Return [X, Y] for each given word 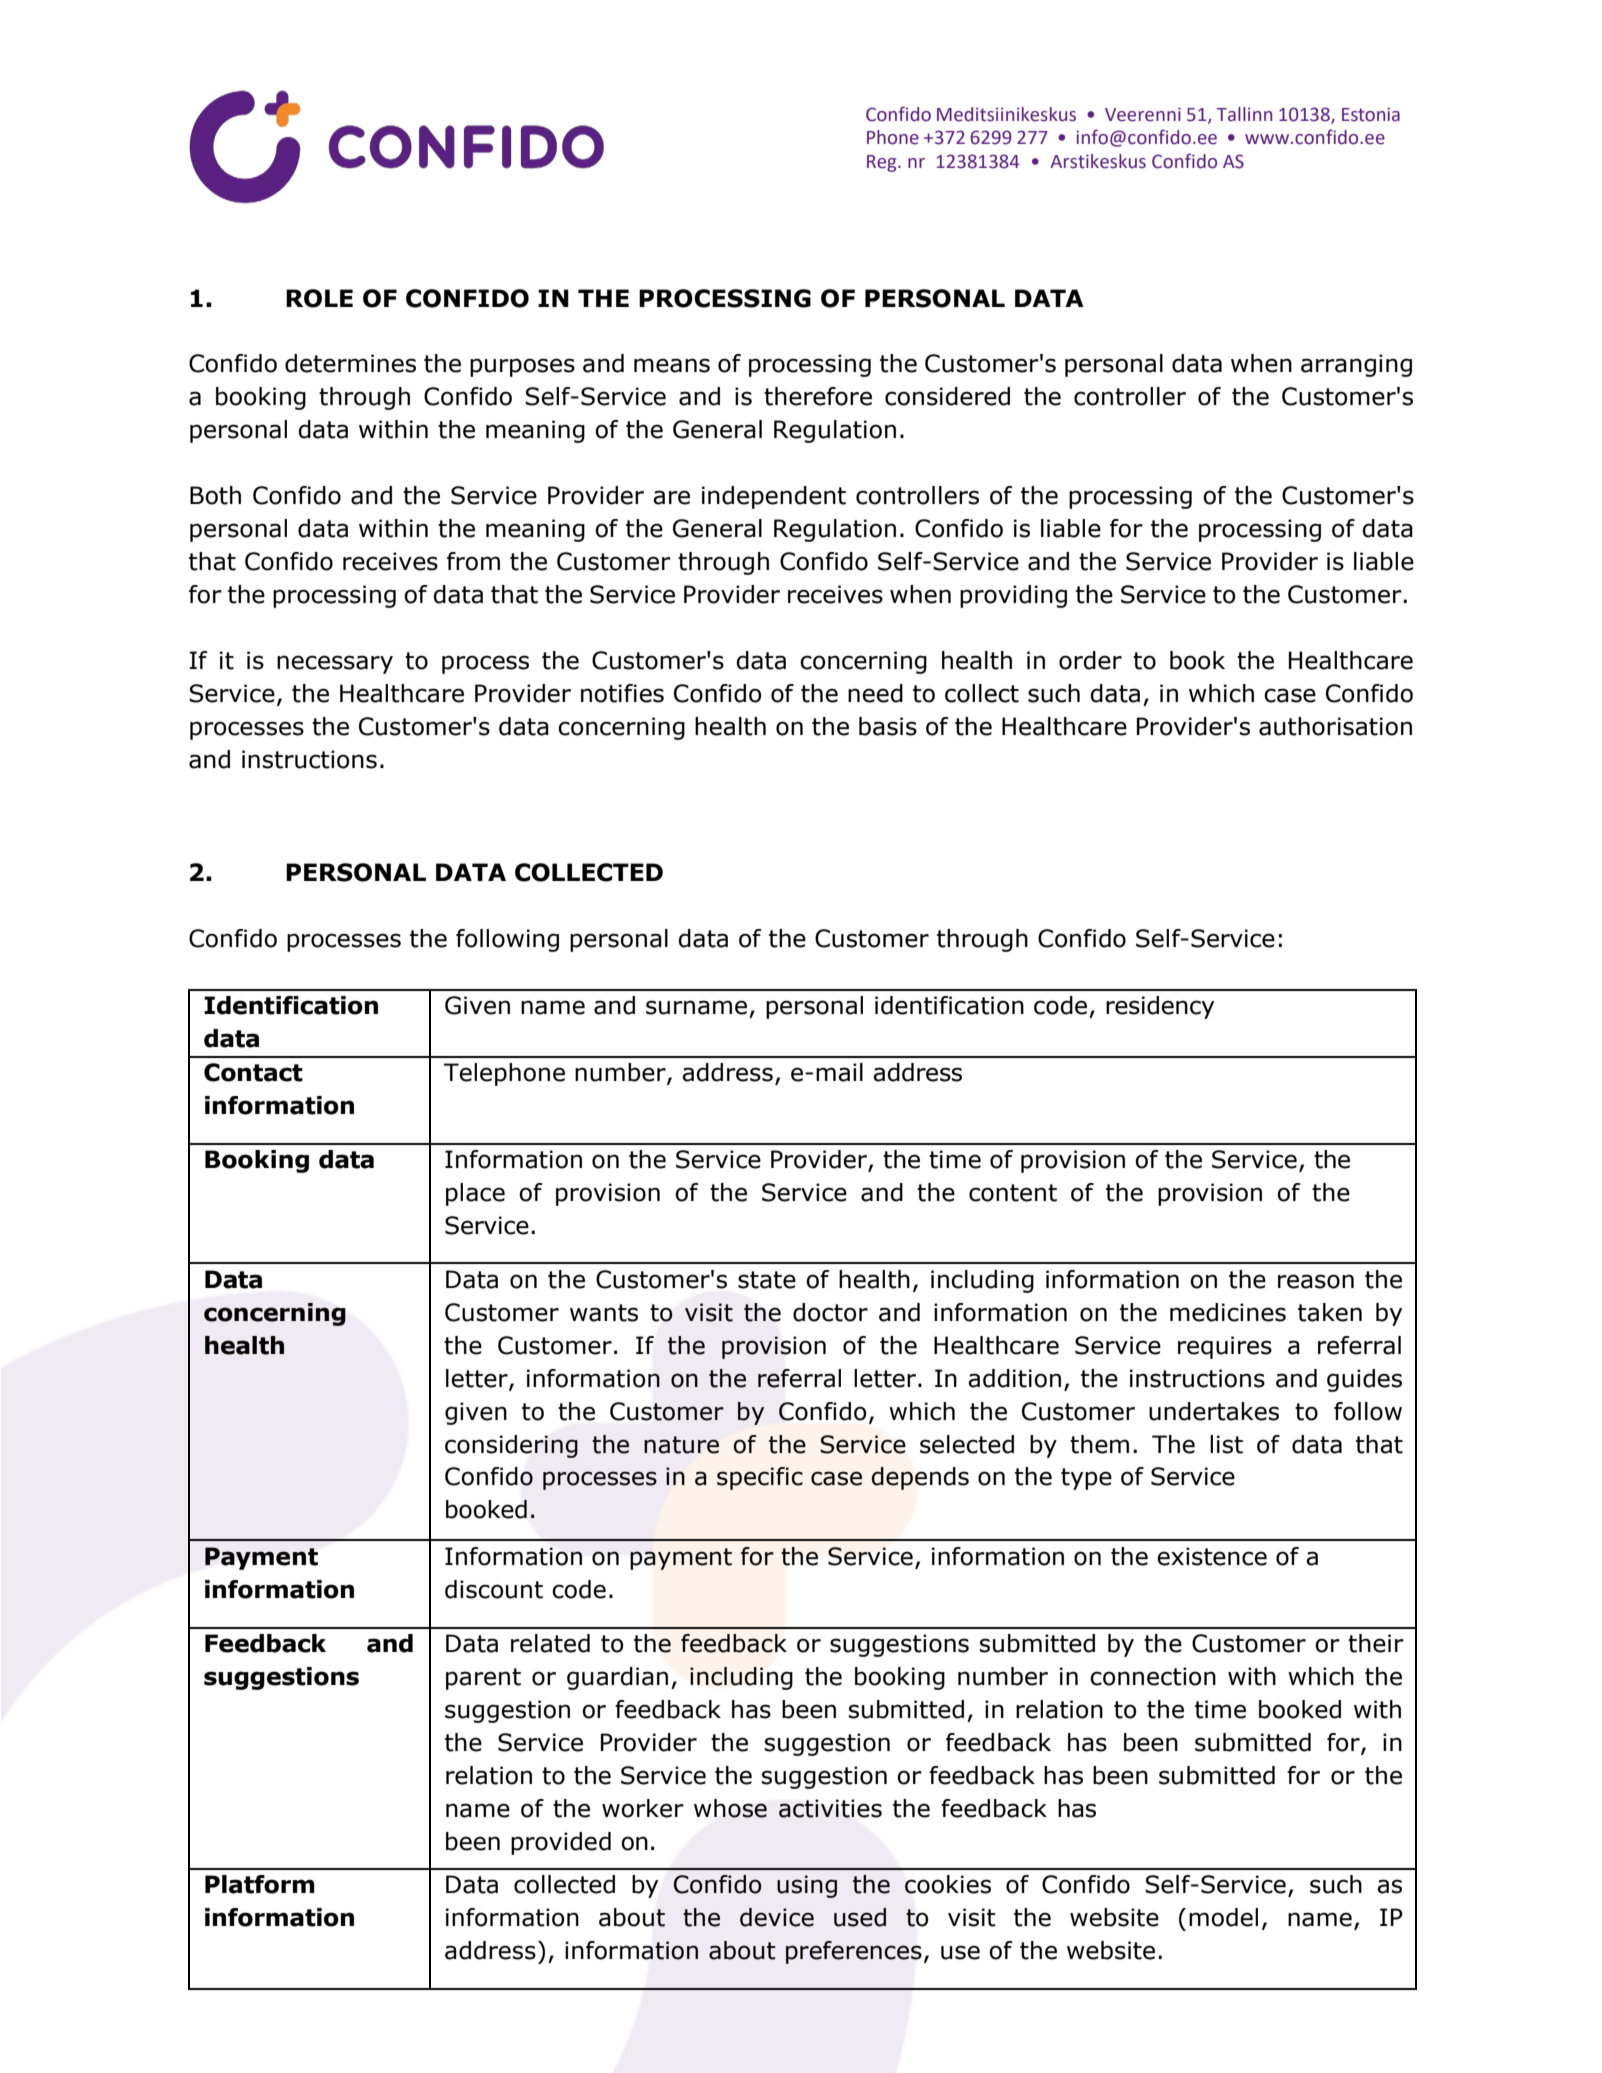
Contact [253, 1072]
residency [1160, 1007]
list [1226, 1444]
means [672, 365]
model [1223, 1917]
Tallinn [1244, 114]
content [1013, 1193]
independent [774, 497]
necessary [335, 664]
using [807, 1886]
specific [760, 1478]
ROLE [319, 298]
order [1090, 660]
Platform [260, 1884]
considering [511, 1446]
